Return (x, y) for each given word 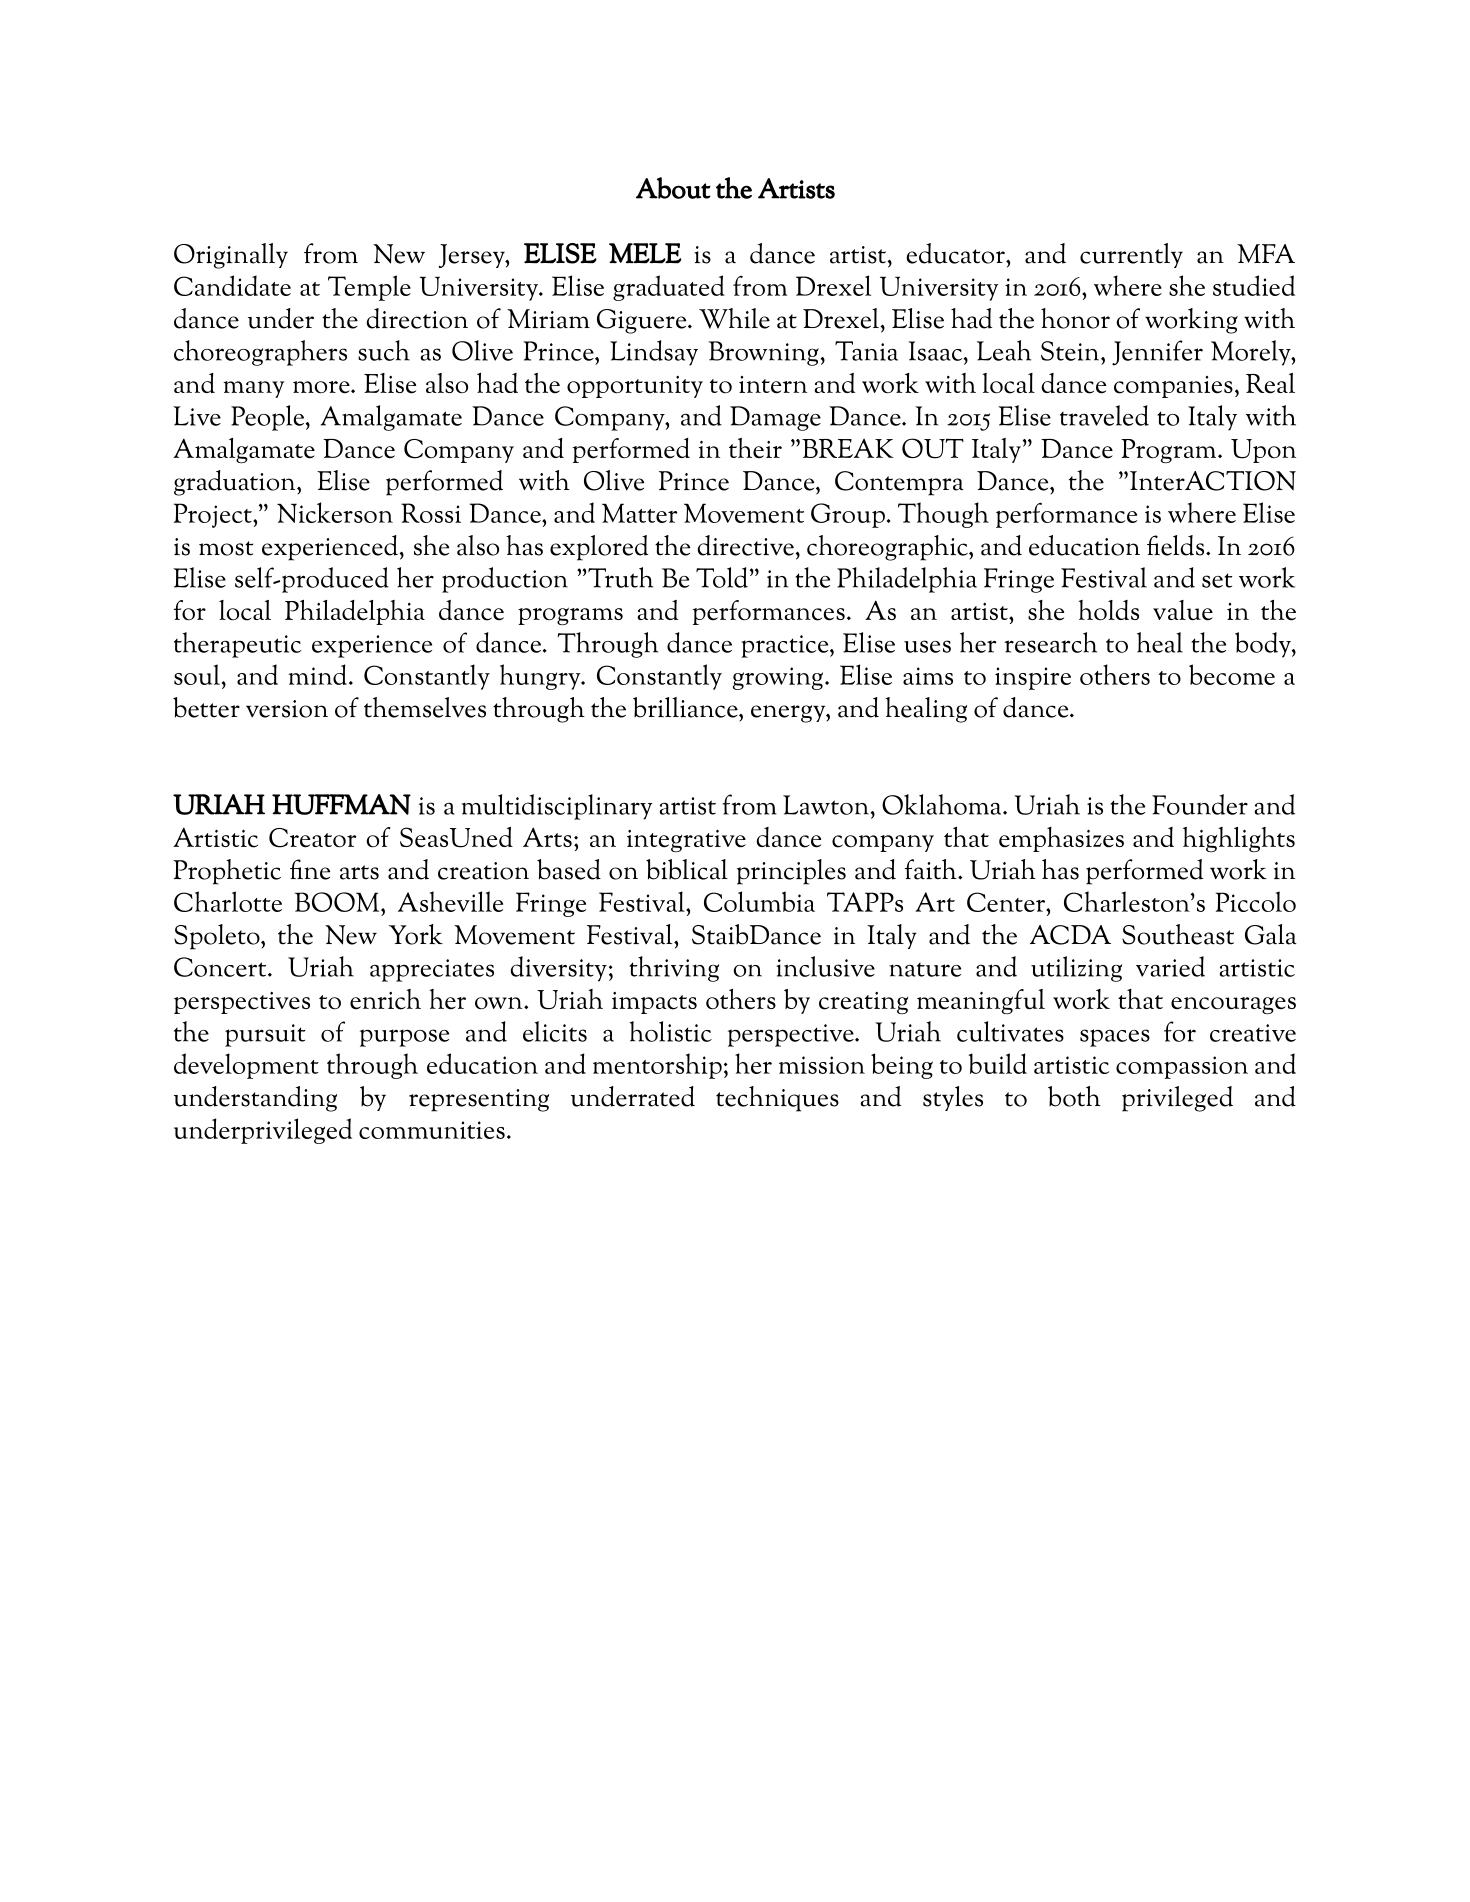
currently (1131, 255)
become (1232, 674)
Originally (231, 256)
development (246, 1066)
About (673, 188)
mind (317, 674)
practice (786, 646)
